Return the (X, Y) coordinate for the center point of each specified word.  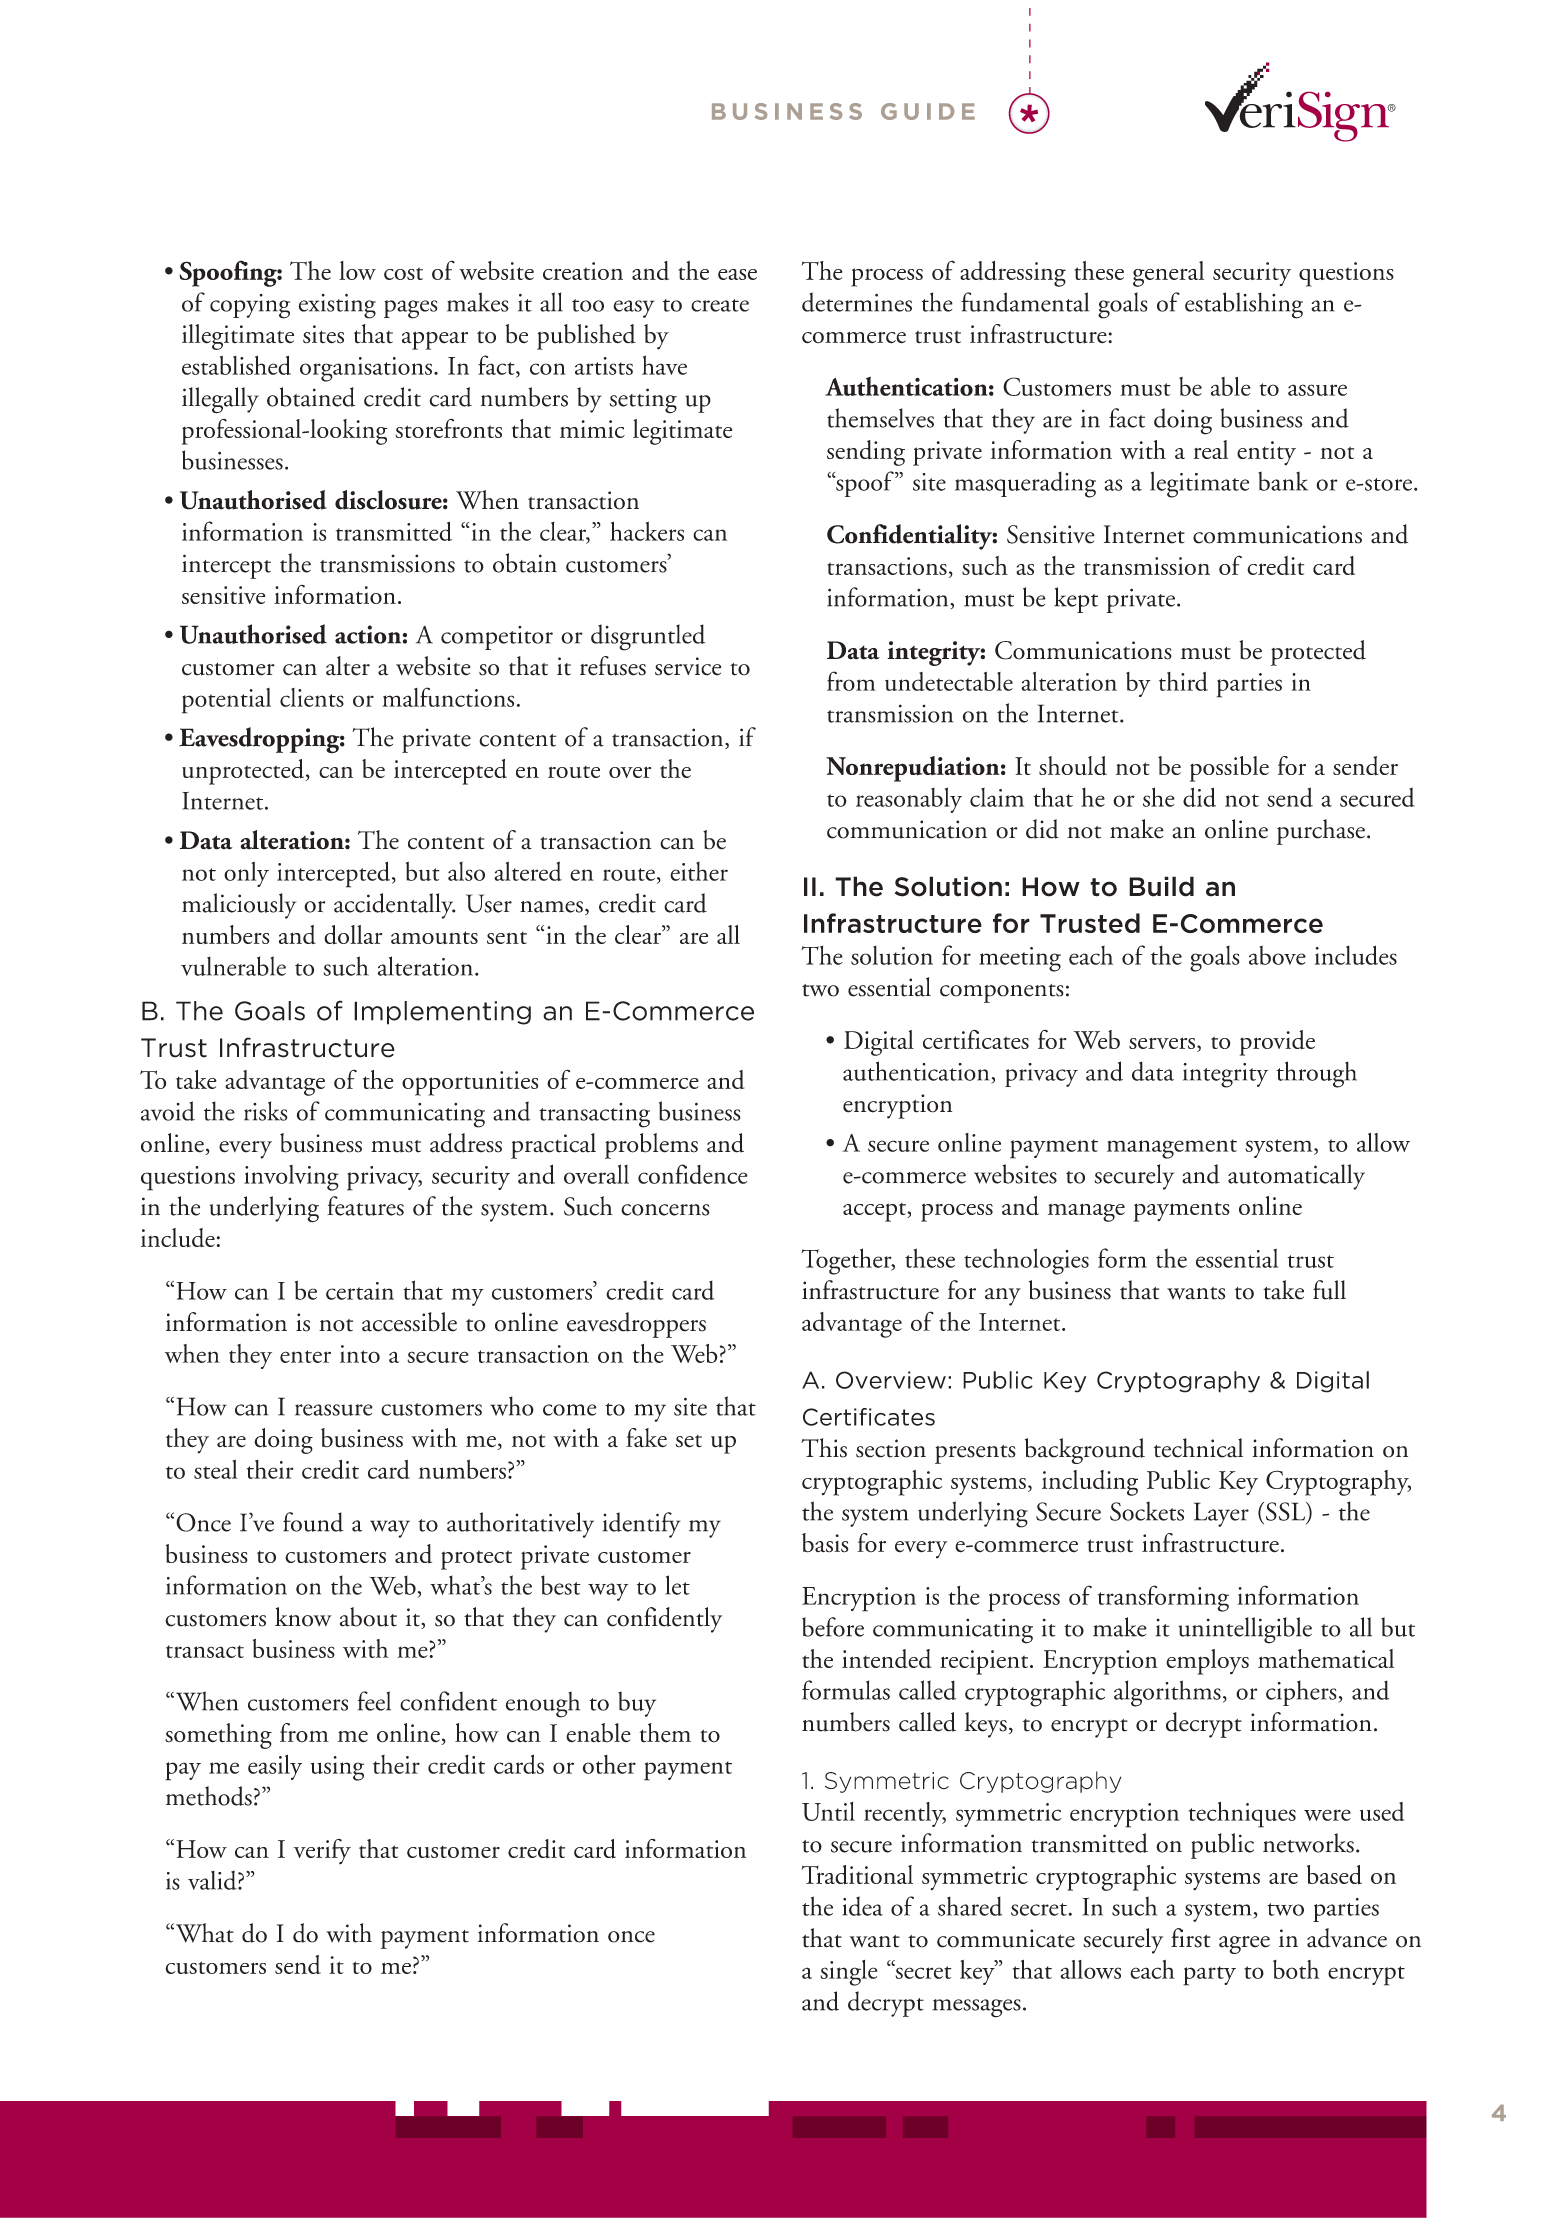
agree (1244, 1945)
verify (322, 1852)
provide (1277, 1043)
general (1168, 274)
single (849, 1973)
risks (266, 1111)
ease (737, 274)
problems (651, 1146)
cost (403, 273)
